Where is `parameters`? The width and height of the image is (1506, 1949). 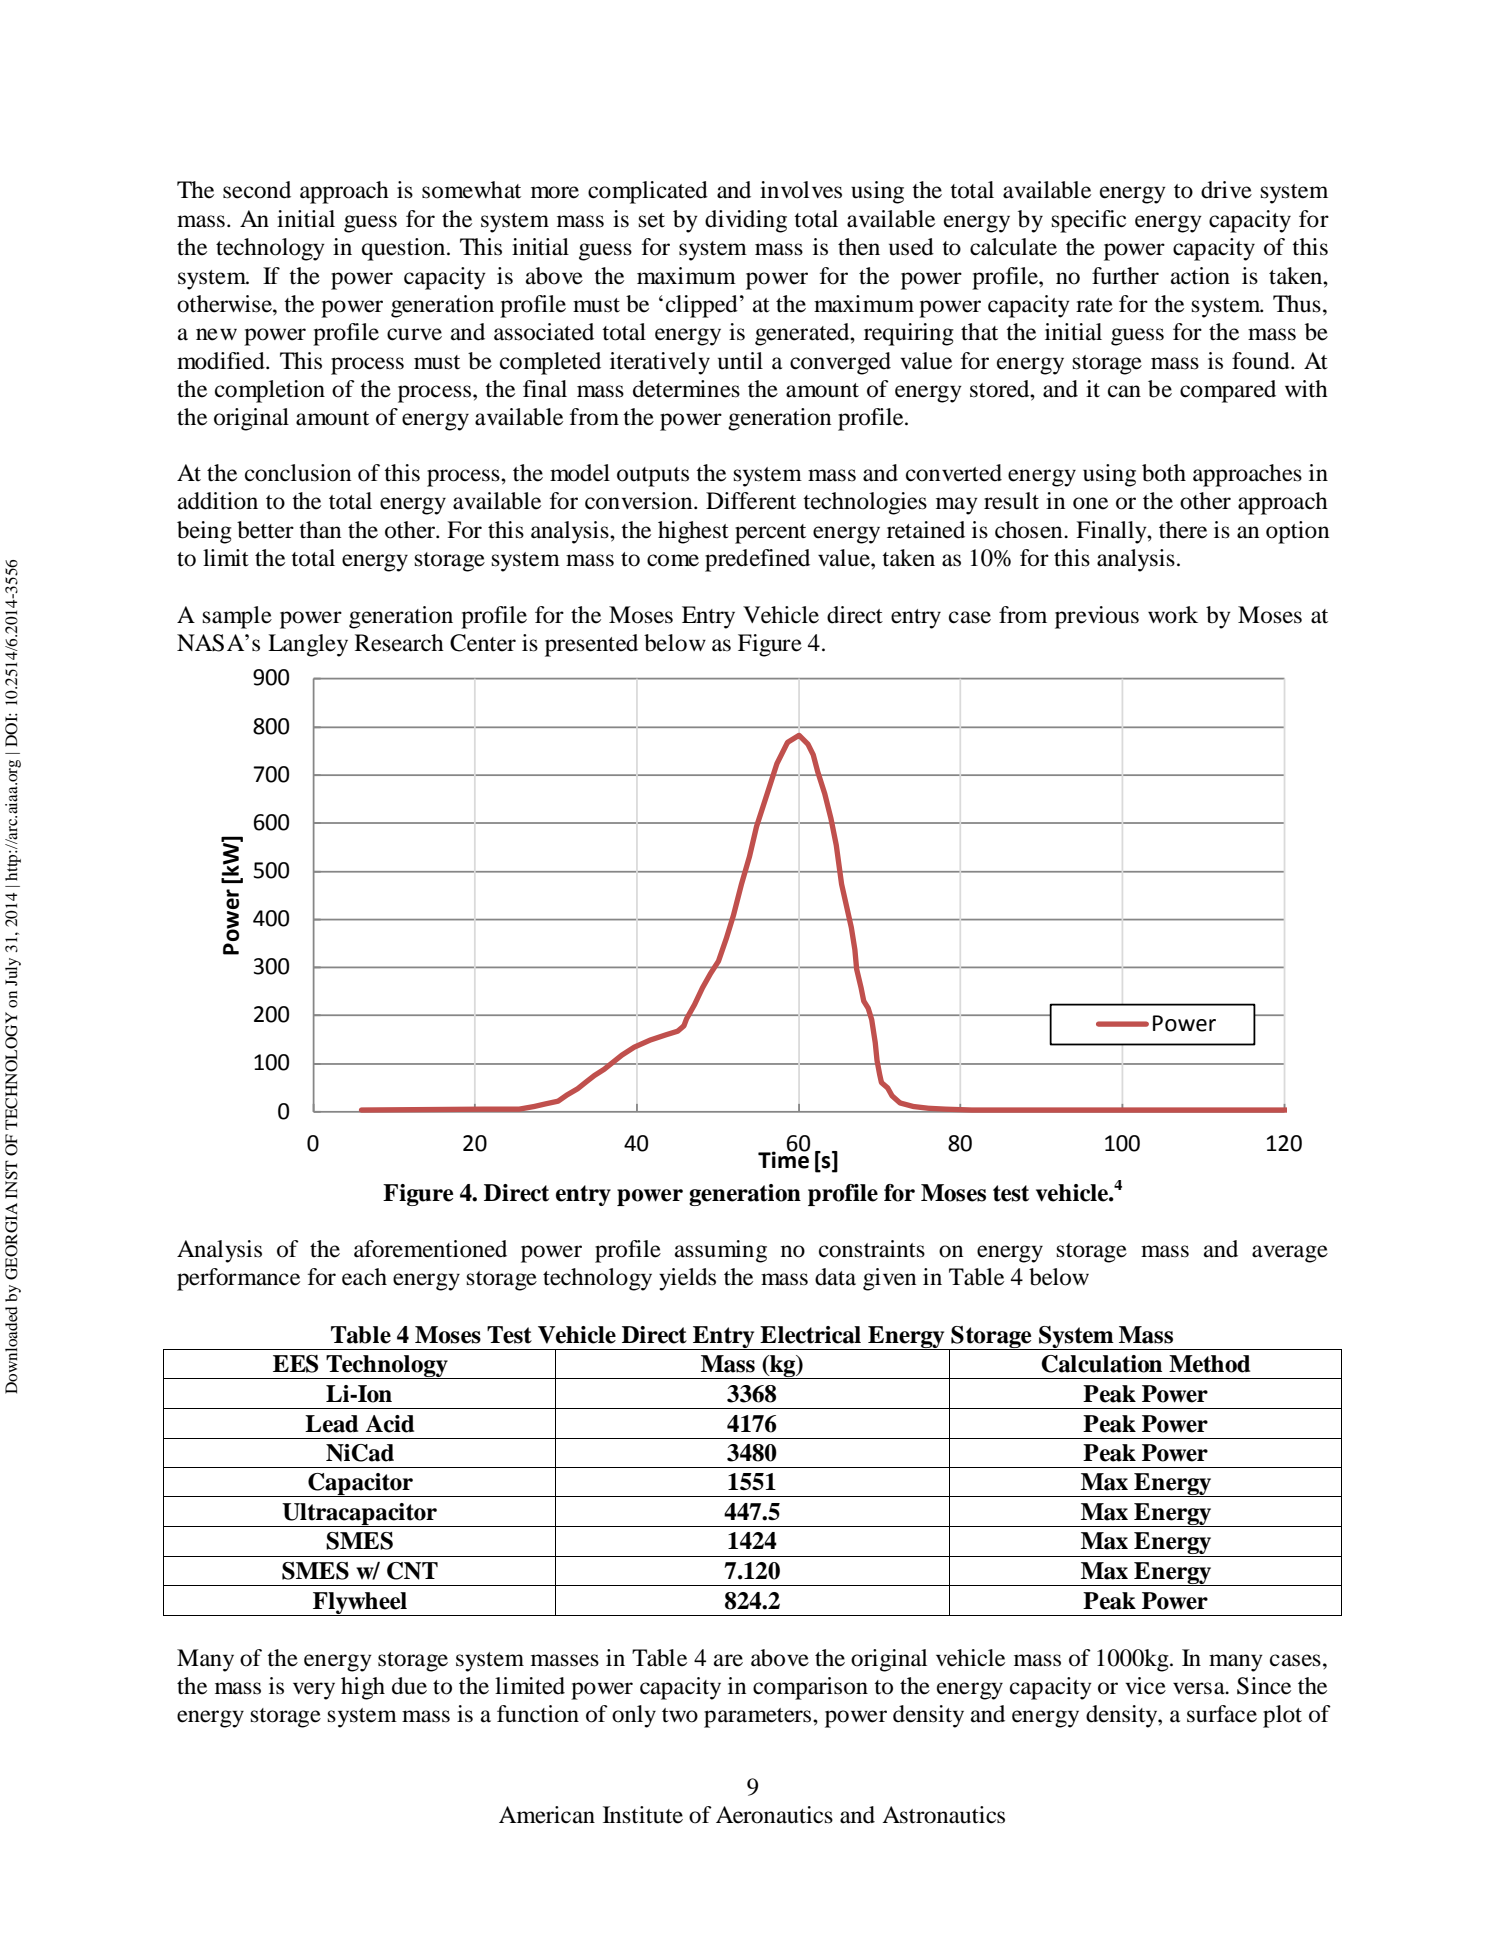
parameters is located at coordinates (759, 1718).
